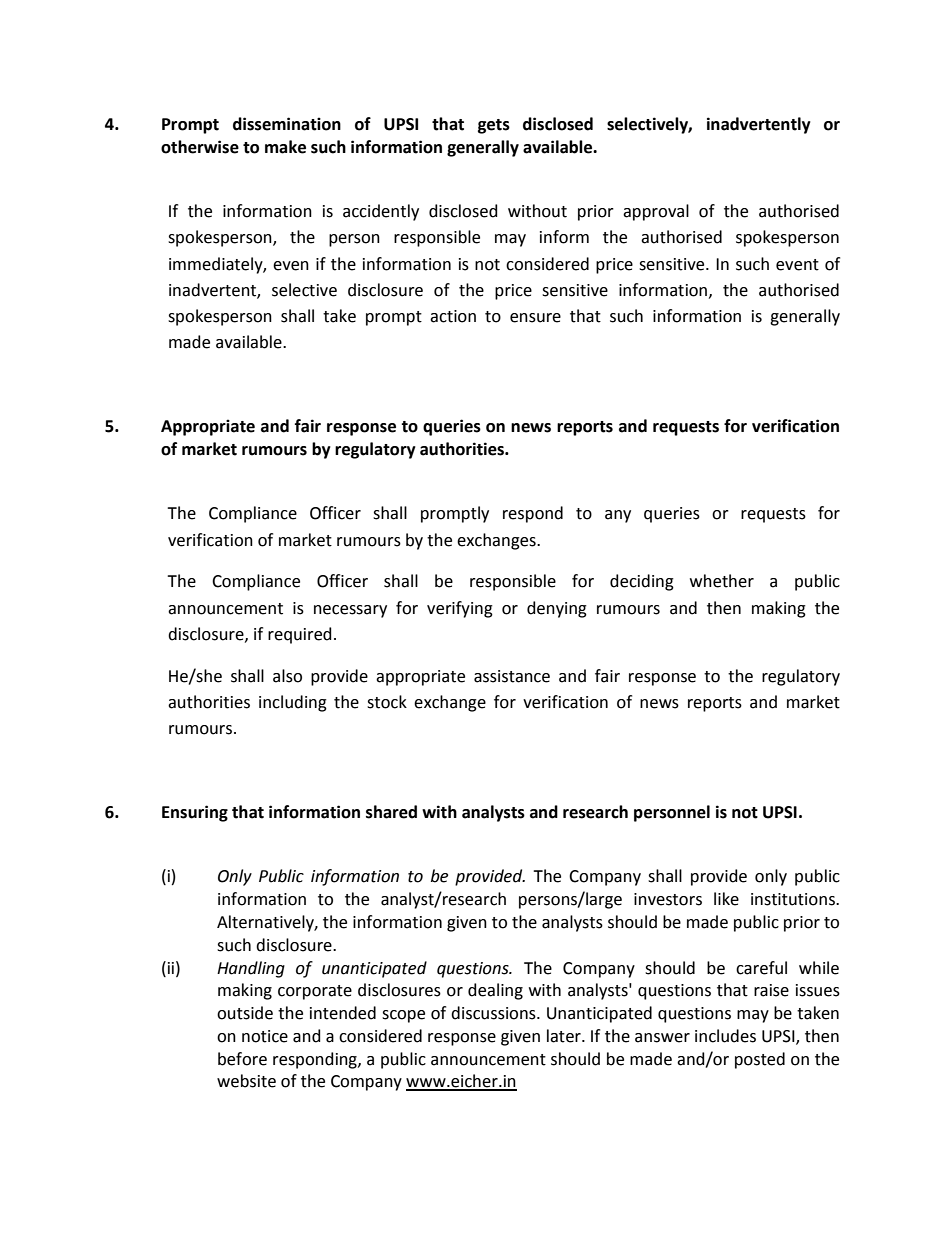 The width and height of the screenshot is (952, 1233). I want to click on gets, so click(494, 126).
